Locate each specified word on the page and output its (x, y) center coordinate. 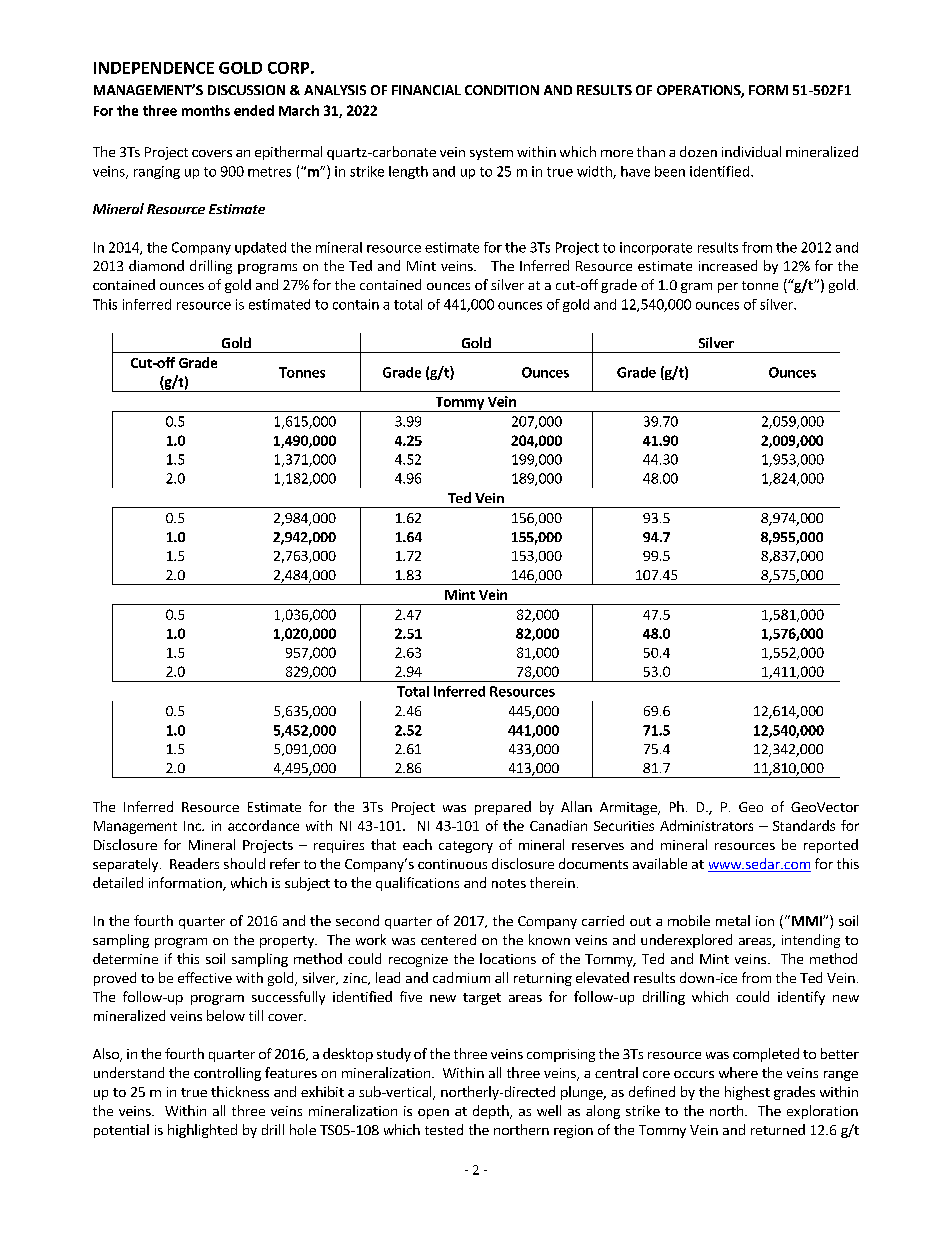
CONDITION (502, 90)
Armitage (629, 808)
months (206, 110)
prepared (503, 808)
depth (492, 1112)
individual (751, 151)
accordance (263, 825)
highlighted (202, 1131)
